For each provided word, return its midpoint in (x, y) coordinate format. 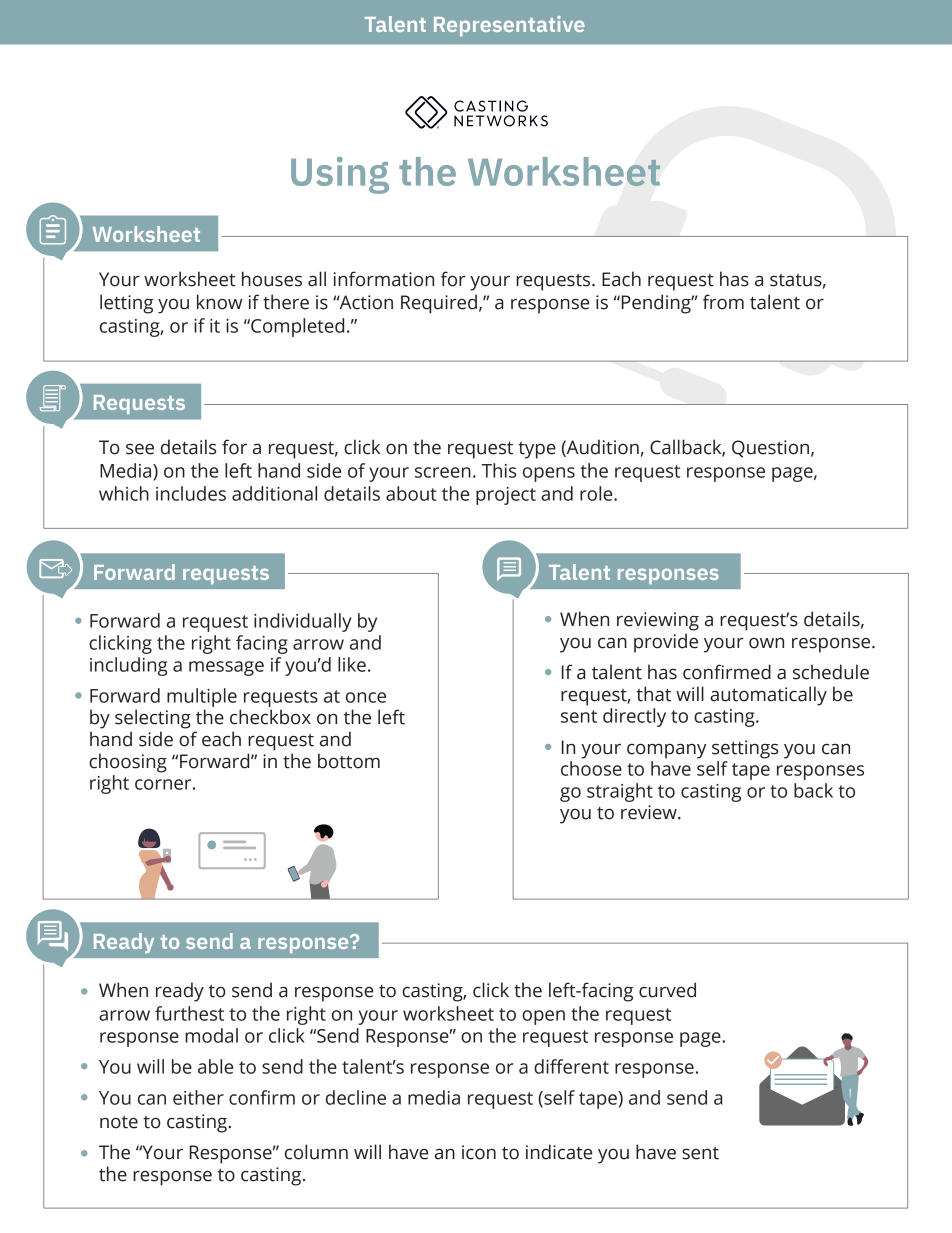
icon (479, 1152)
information (384, 279)
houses (272, 279)
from (723, 302)
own (766, 643)
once (366, 697)
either (198, 1097)
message (226, 668)
